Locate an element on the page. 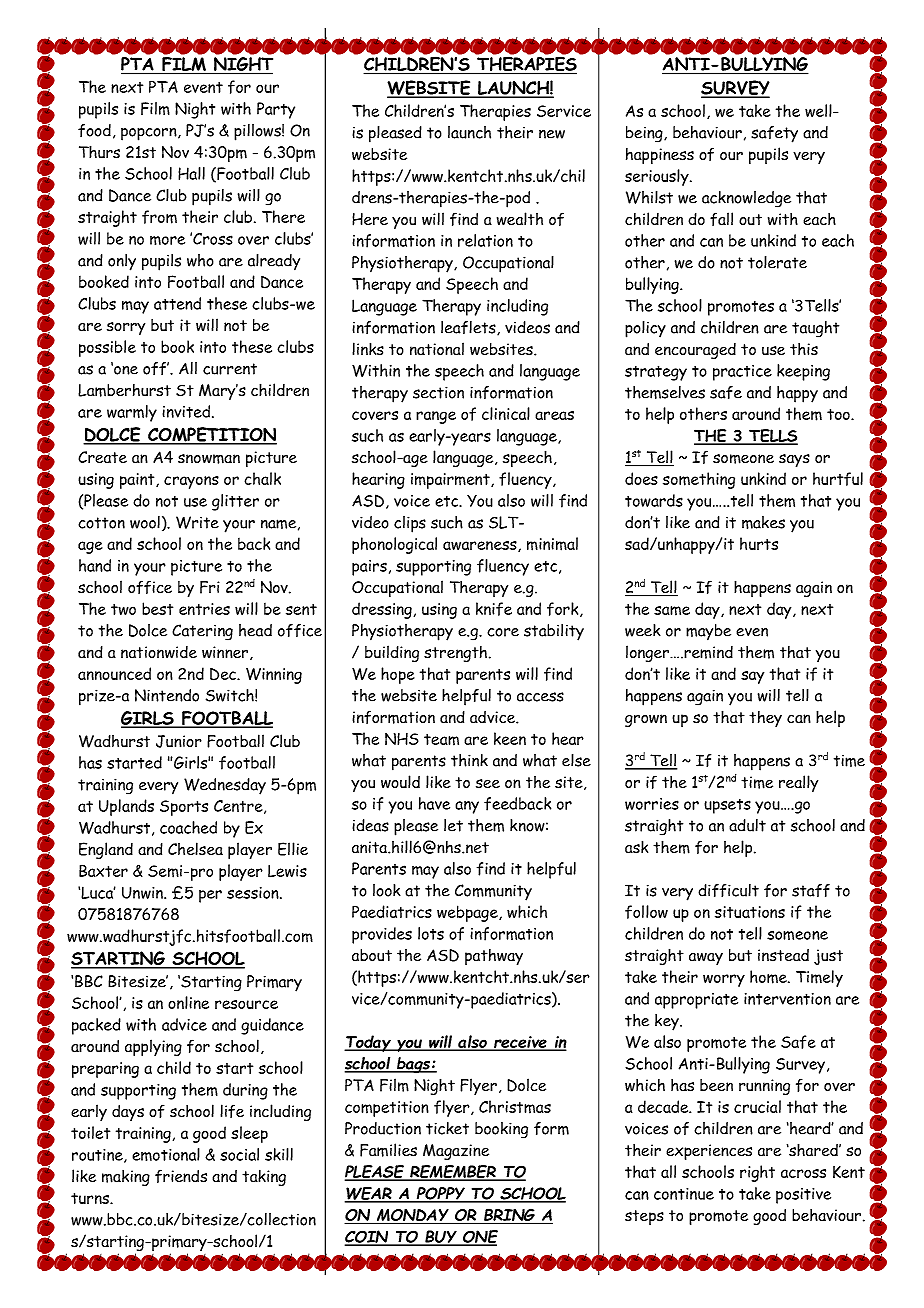 The image size is (924, 1308). friends is located at coordinates (181, 1176).
